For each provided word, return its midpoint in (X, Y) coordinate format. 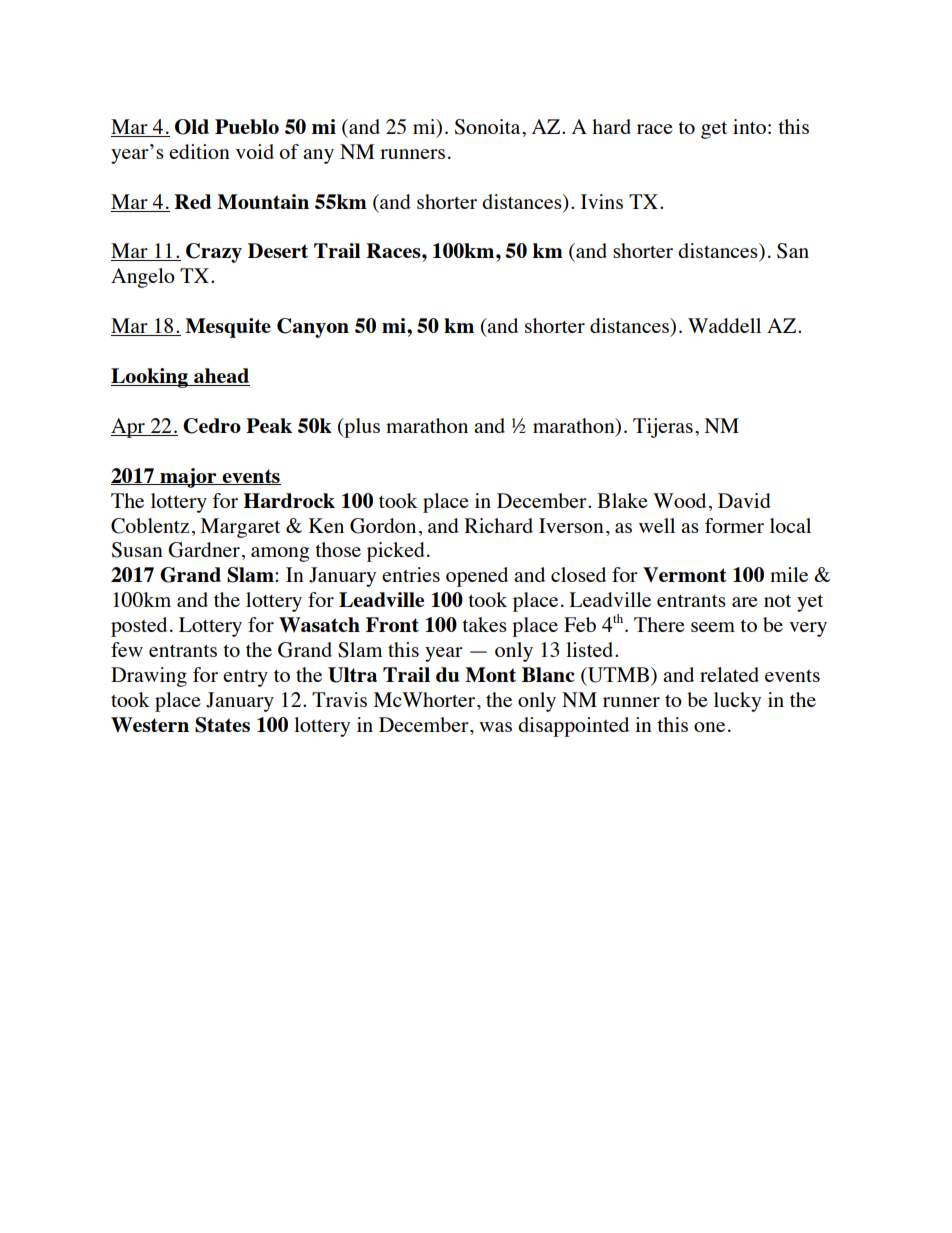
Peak (269, 425)
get (714, 130)
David (744, 500)
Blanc (548, 674)
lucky (737, 702)
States (222, 725)
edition (199, 151)
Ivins (602, 201)
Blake (622, 500)
